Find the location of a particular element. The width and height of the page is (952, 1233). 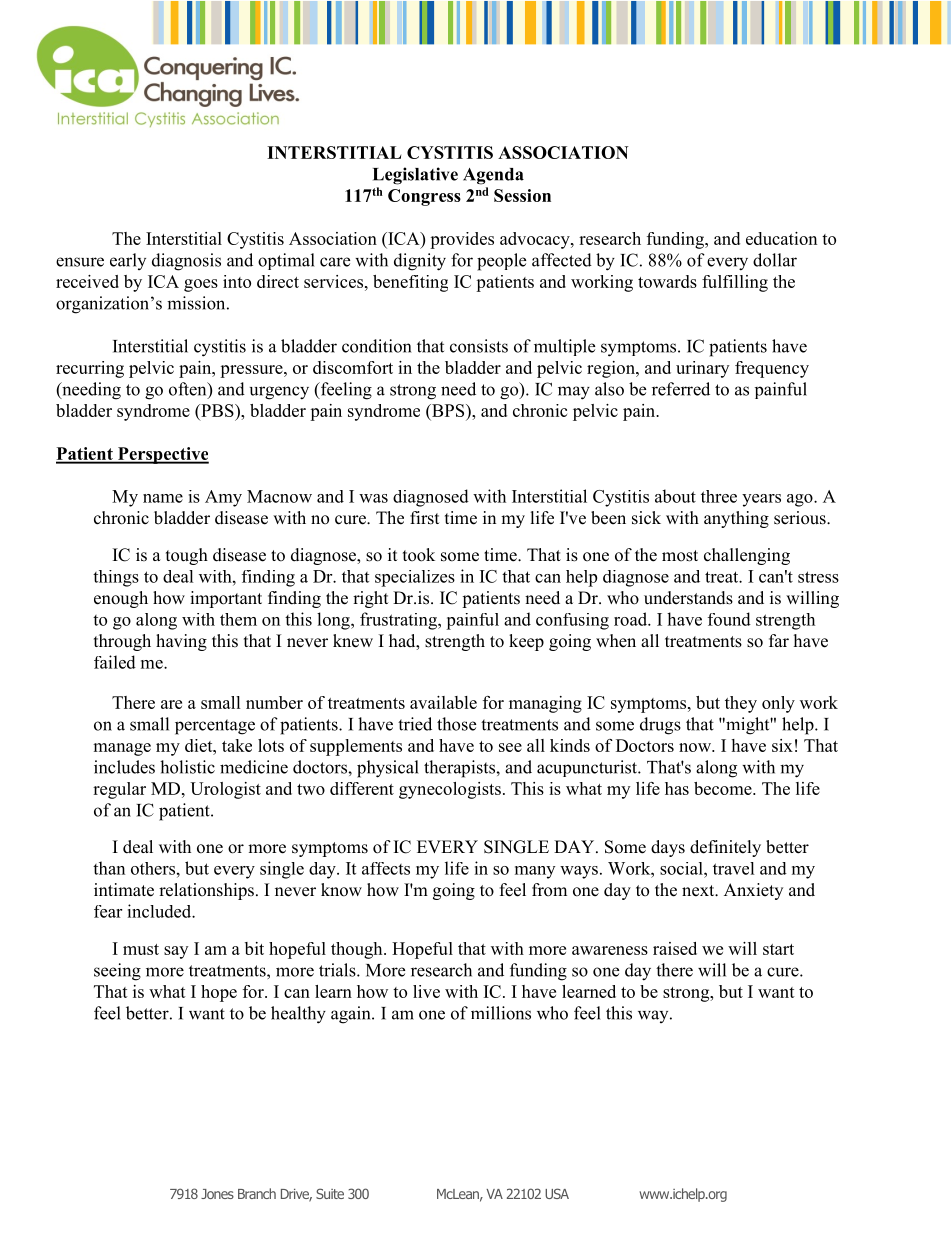

gynecologists is located at coordinates (450, 790).
